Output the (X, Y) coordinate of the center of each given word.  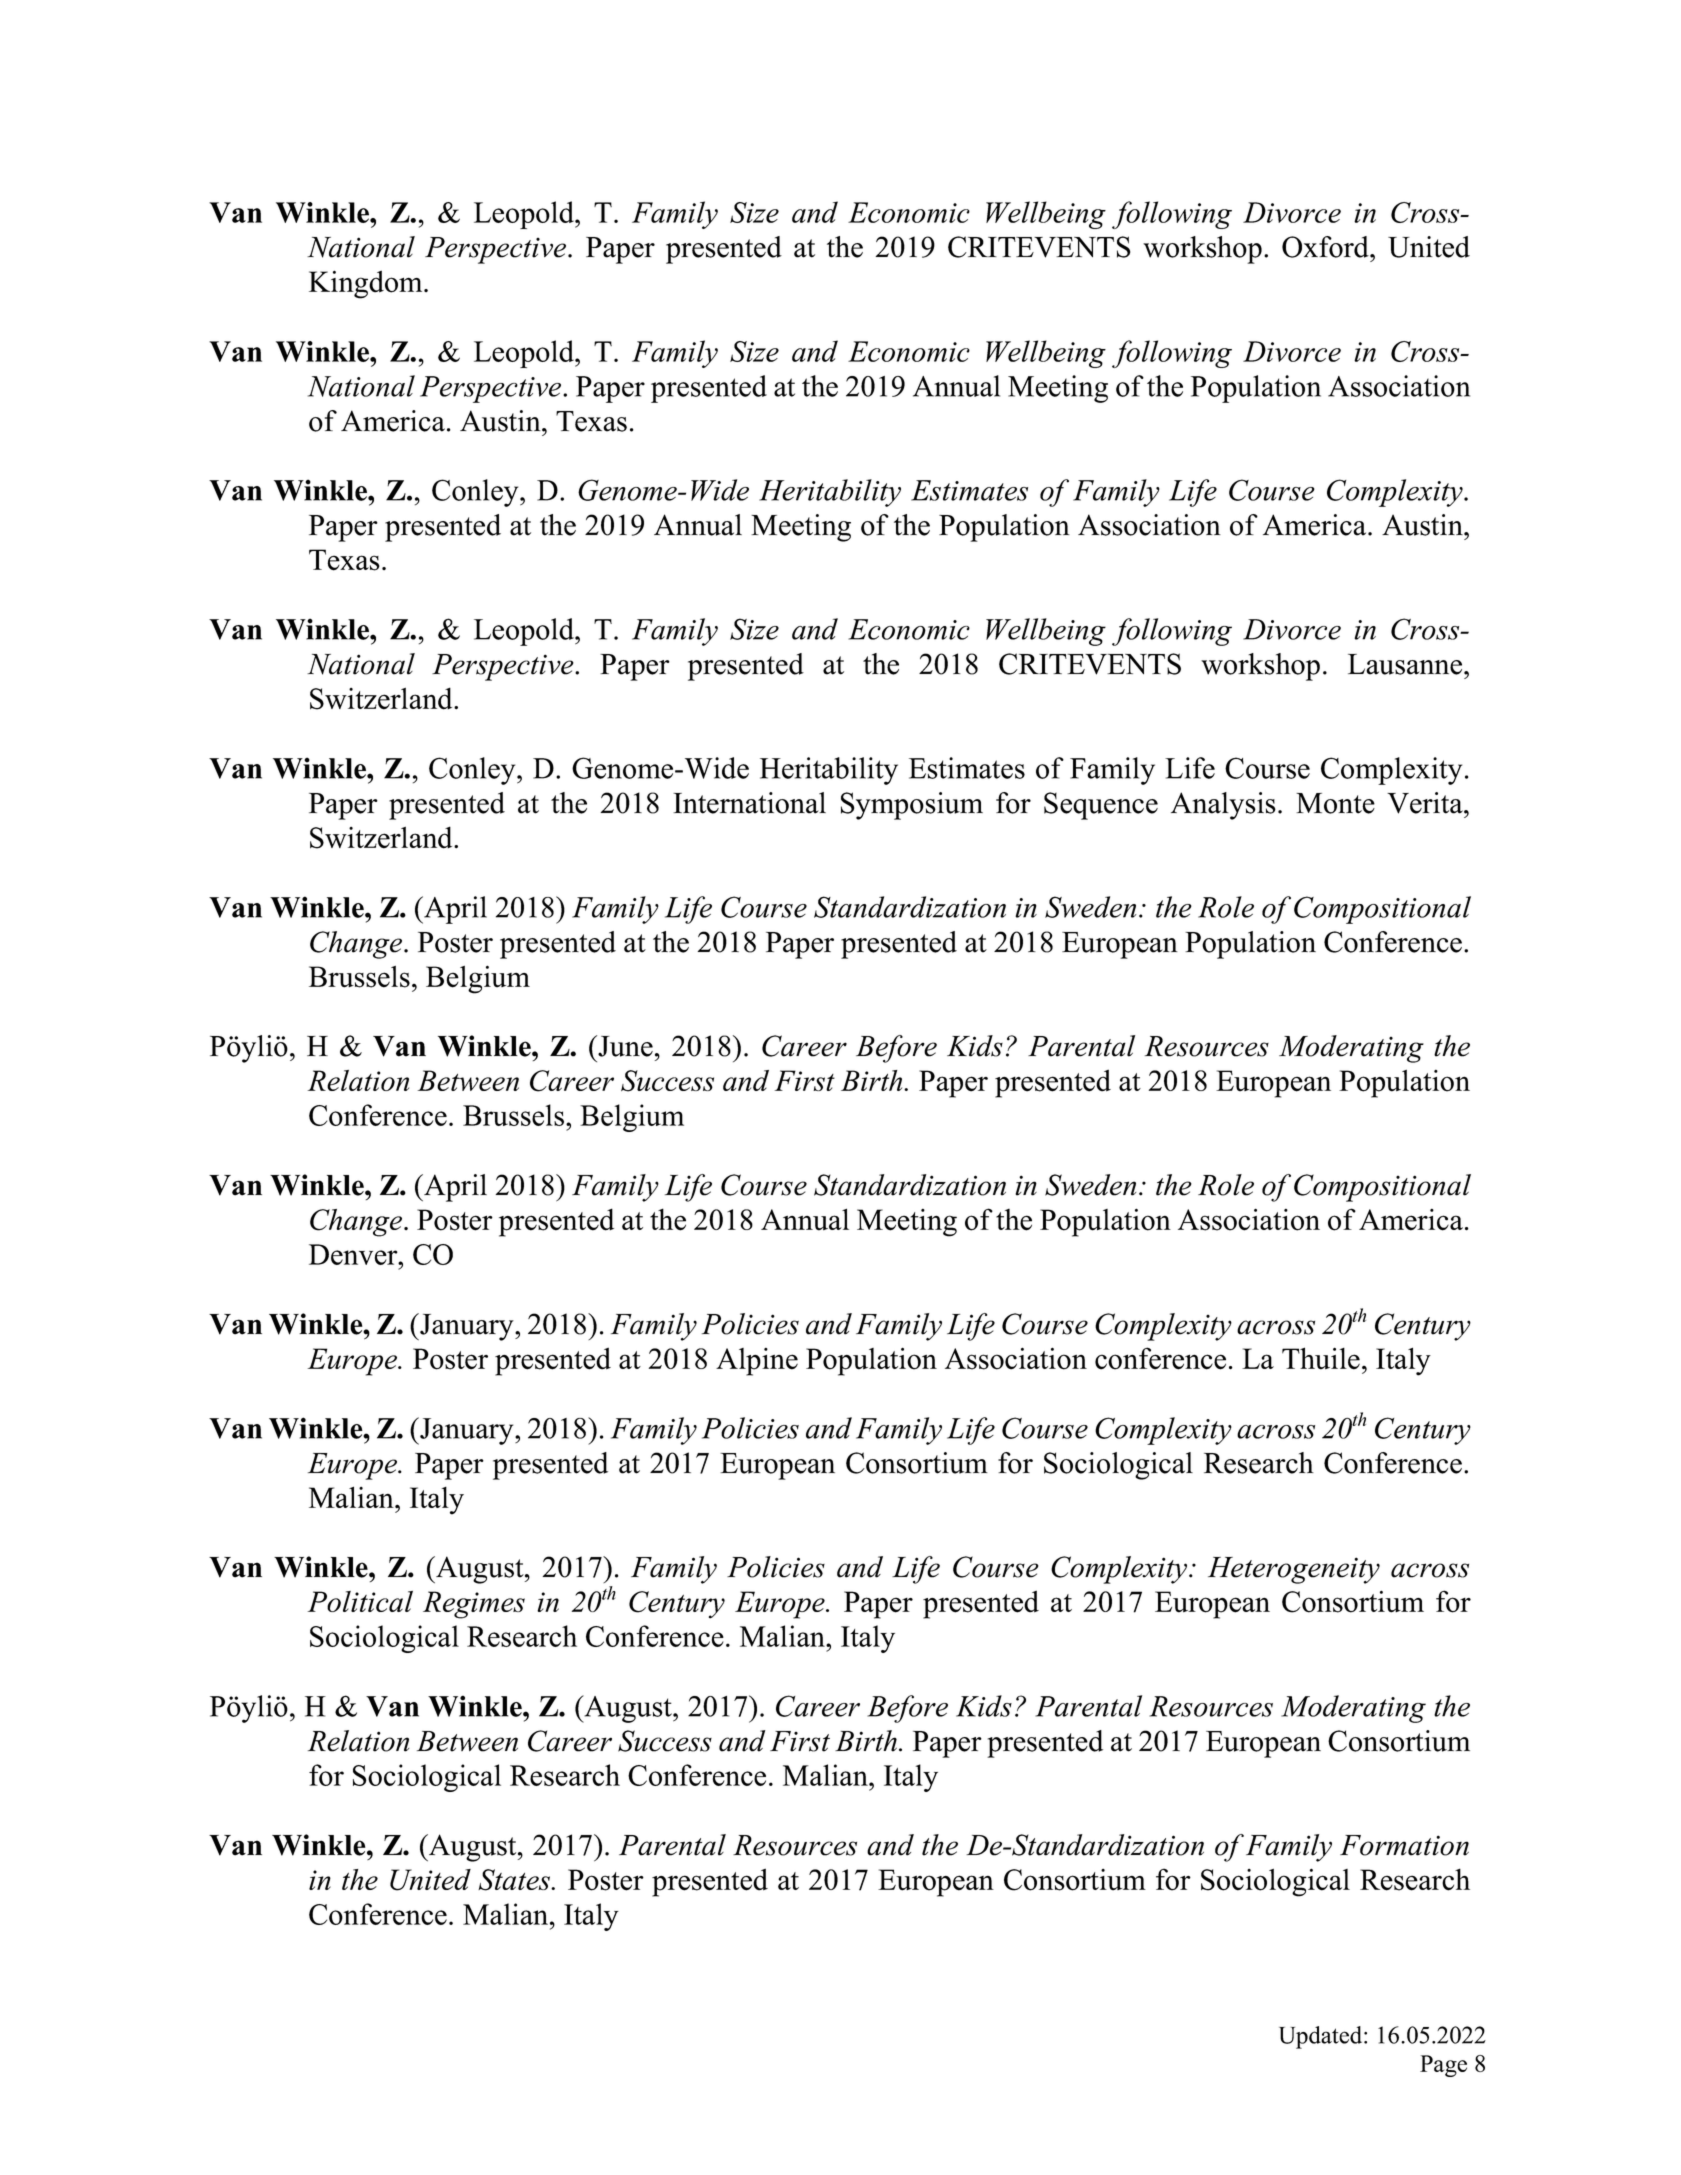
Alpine (757, 1362)
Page (1443, 2066)
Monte (1335, 803)
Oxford (1326, 247)
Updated (1322, 2037)
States (515, 1880)
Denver (354, 1254)
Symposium (912, 806)
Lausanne (1406, 664)
